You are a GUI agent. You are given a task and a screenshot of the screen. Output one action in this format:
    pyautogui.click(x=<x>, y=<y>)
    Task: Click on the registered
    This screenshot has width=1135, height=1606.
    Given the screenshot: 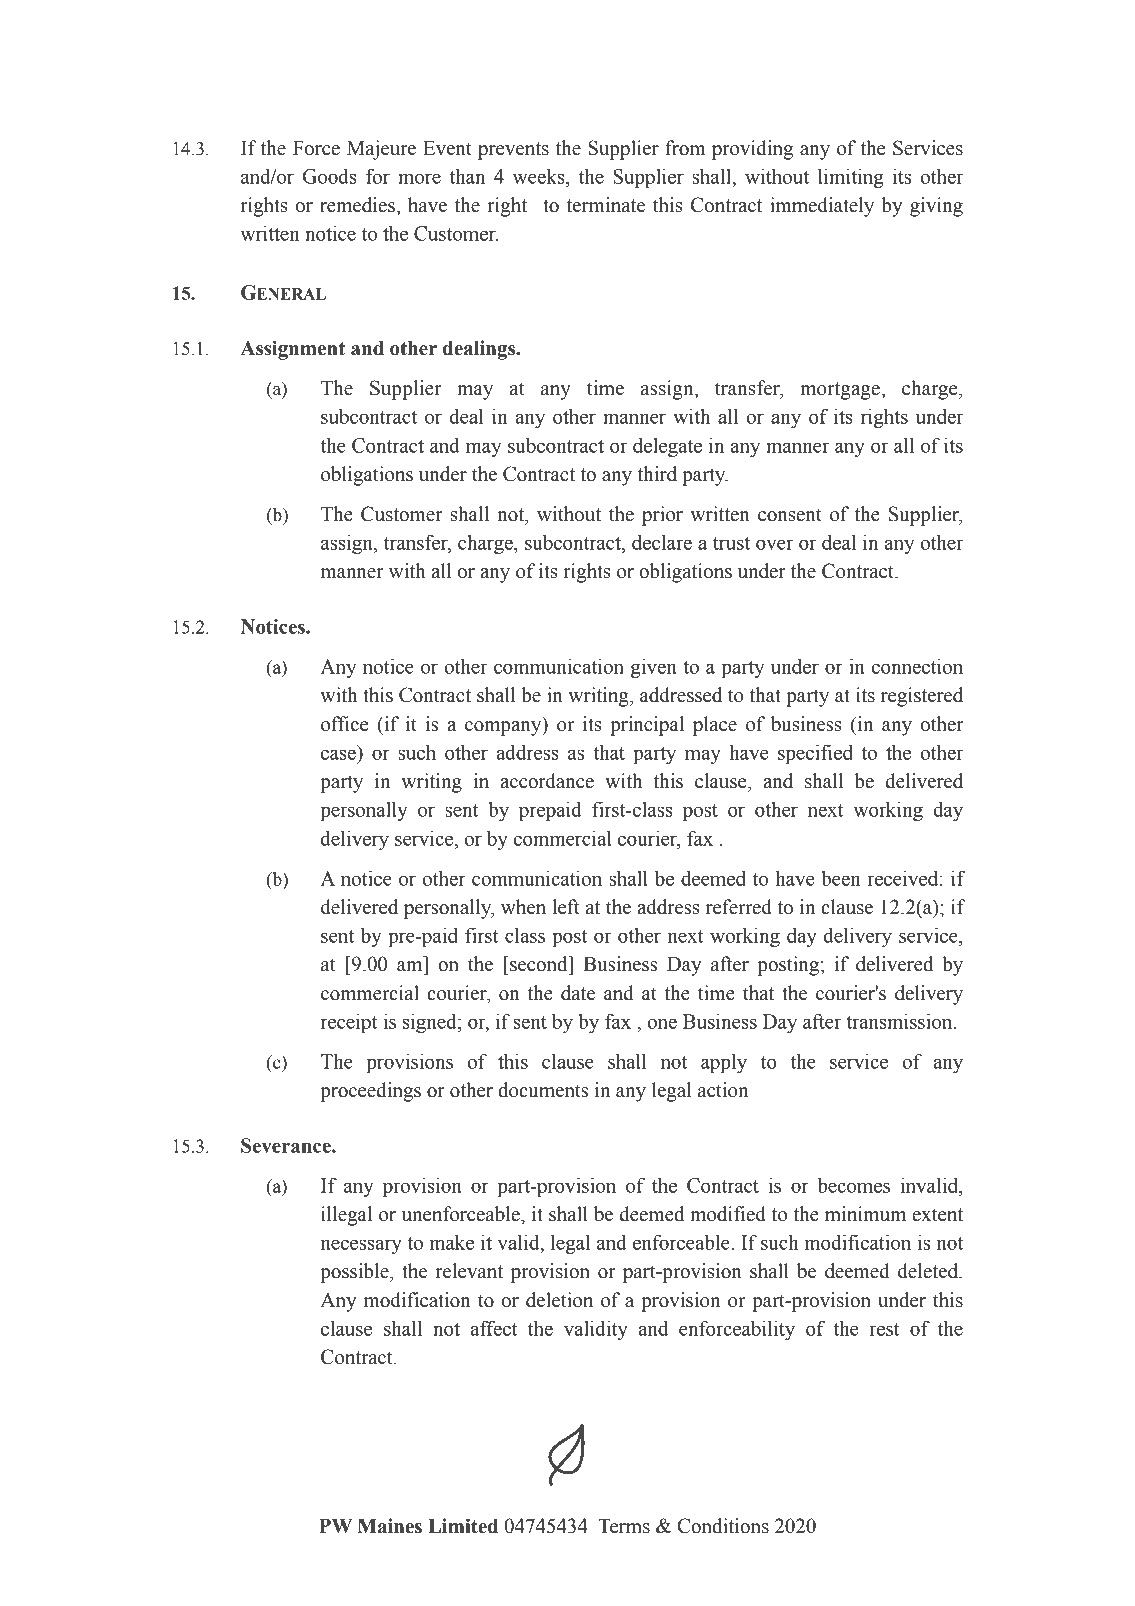 What is the action you would take?
    pyautogui.click(x=922, y=697)
